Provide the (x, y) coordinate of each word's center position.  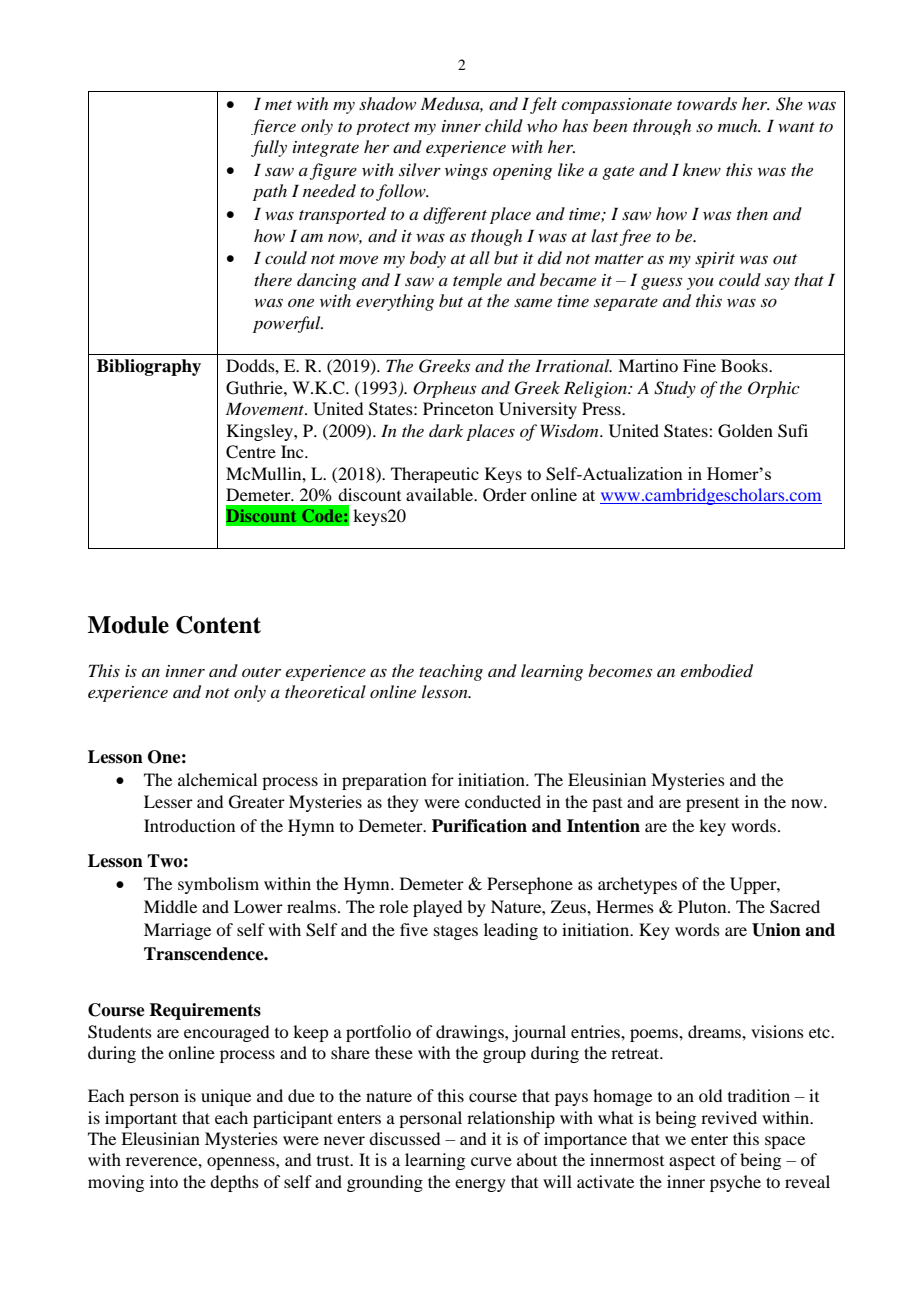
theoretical (325, 691)
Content (218, 625)
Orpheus (444, 389)
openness (242, 1163)
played (437, 908)
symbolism (218, 885)
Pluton (703, 906)
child (504, 125)
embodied (717, 671)
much (739, 125)
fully (269, 148)
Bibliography (149, 367)
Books (745, 365)
